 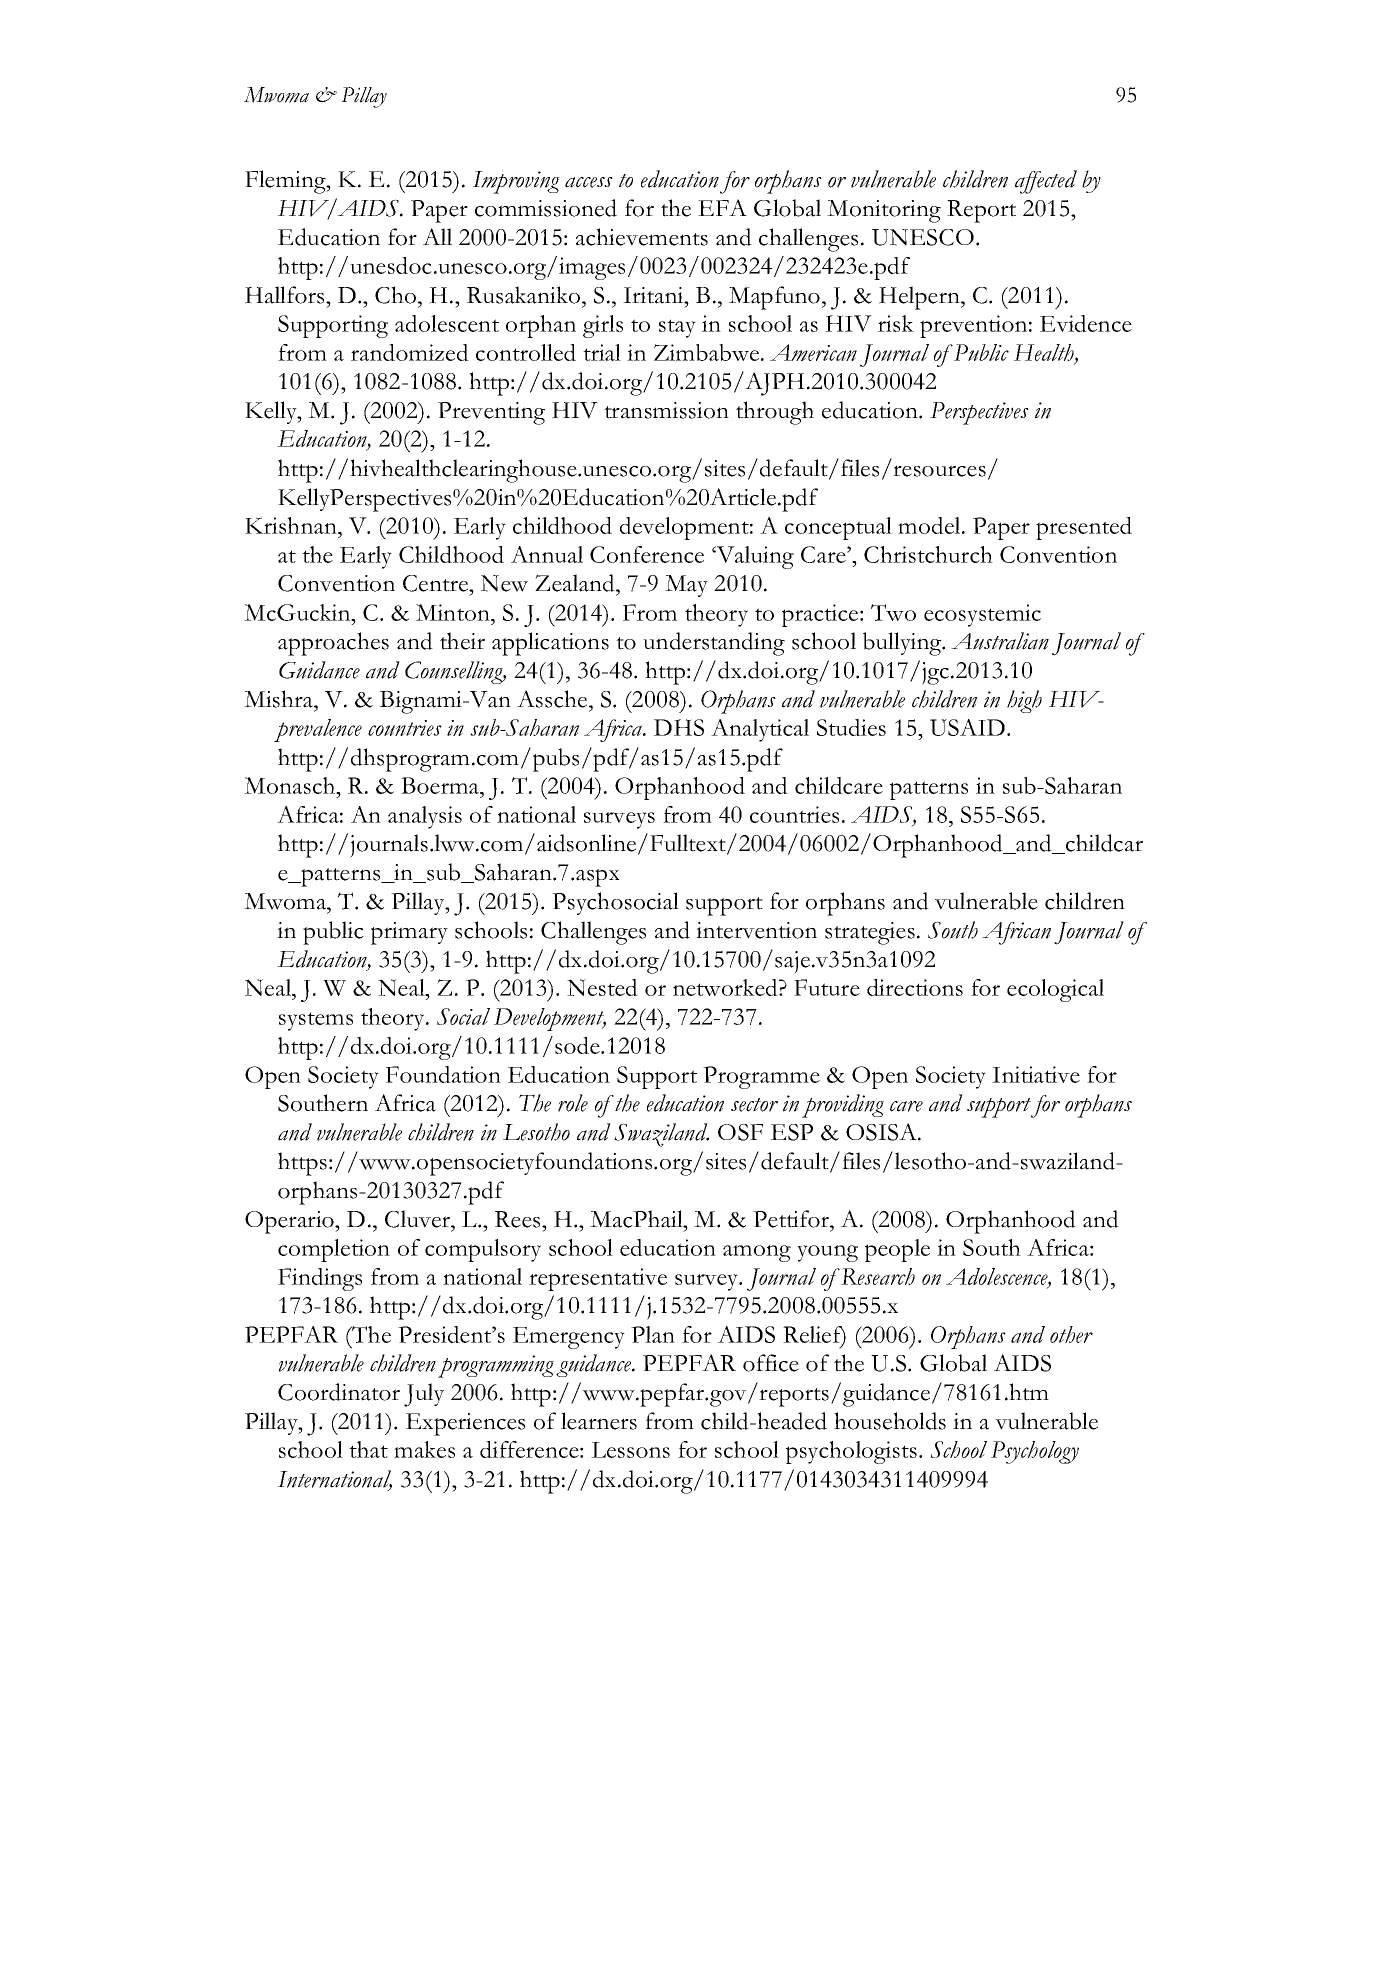 I want to click on systems, so click(x=316, y=1021).
